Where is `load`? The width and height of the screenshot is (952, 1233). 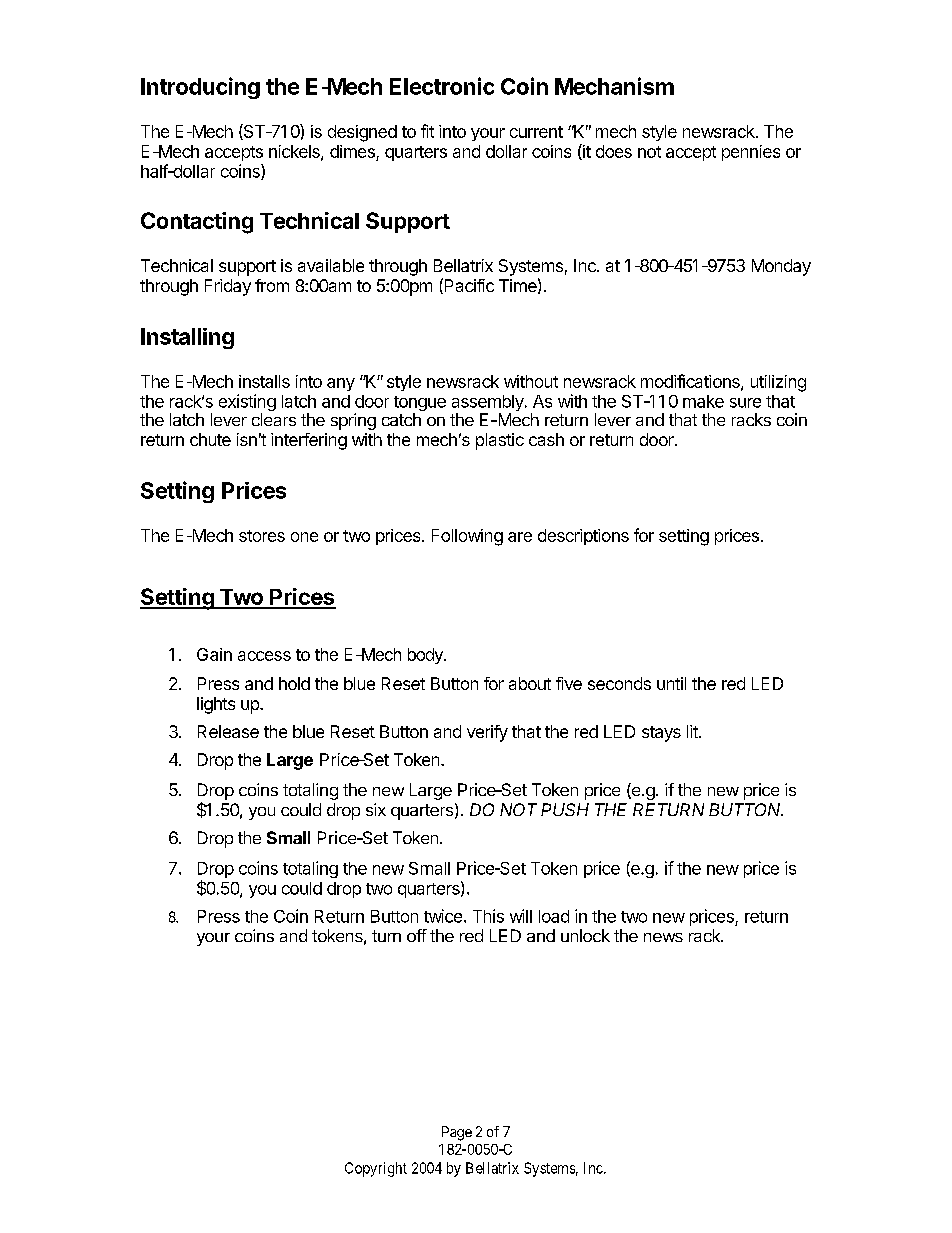
load is located at coordinates (554, 916).
